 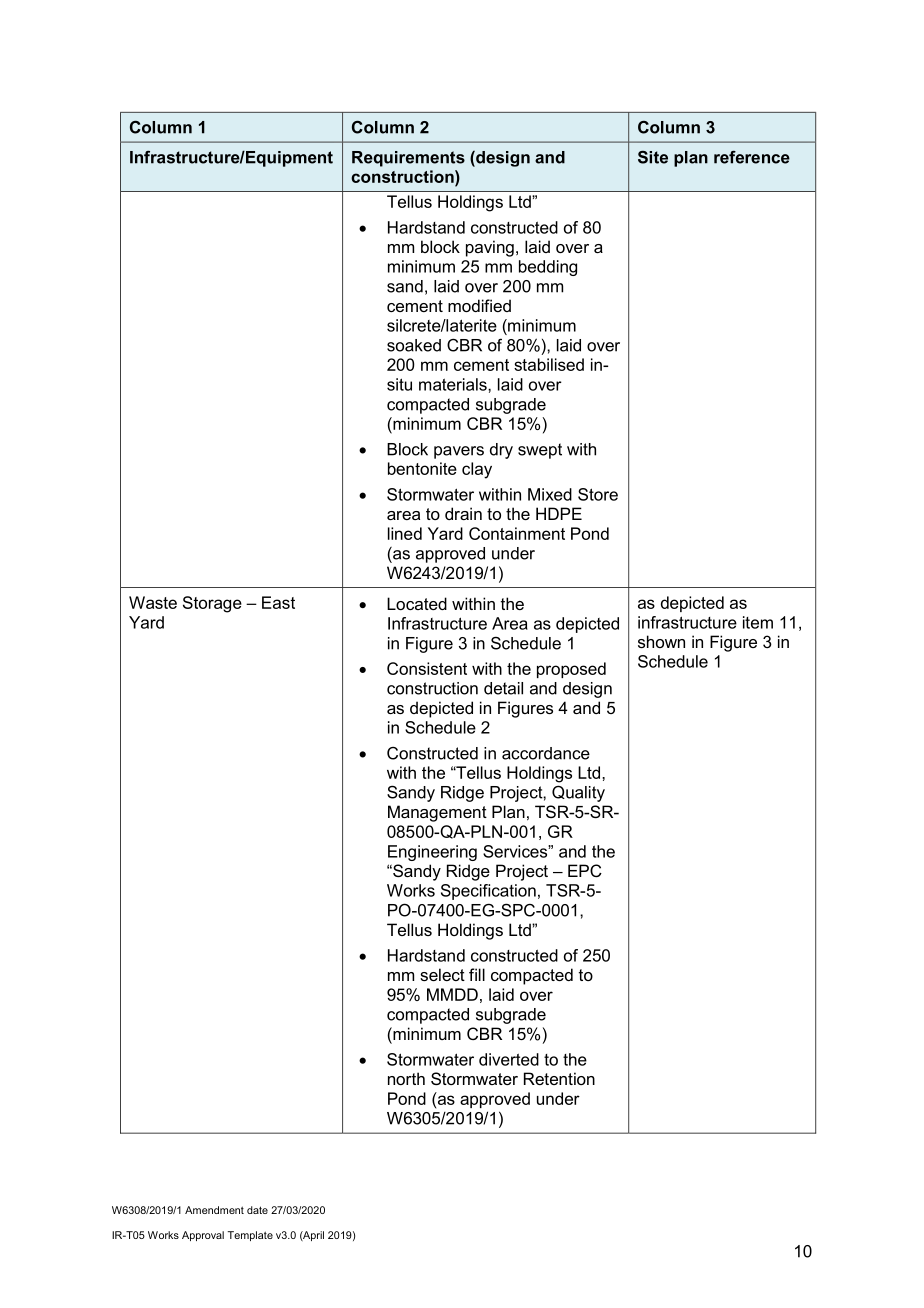 What do you see at coordinates (598, 494) in the screenshot?
I see `Store` at bounding box center [598, 494].
